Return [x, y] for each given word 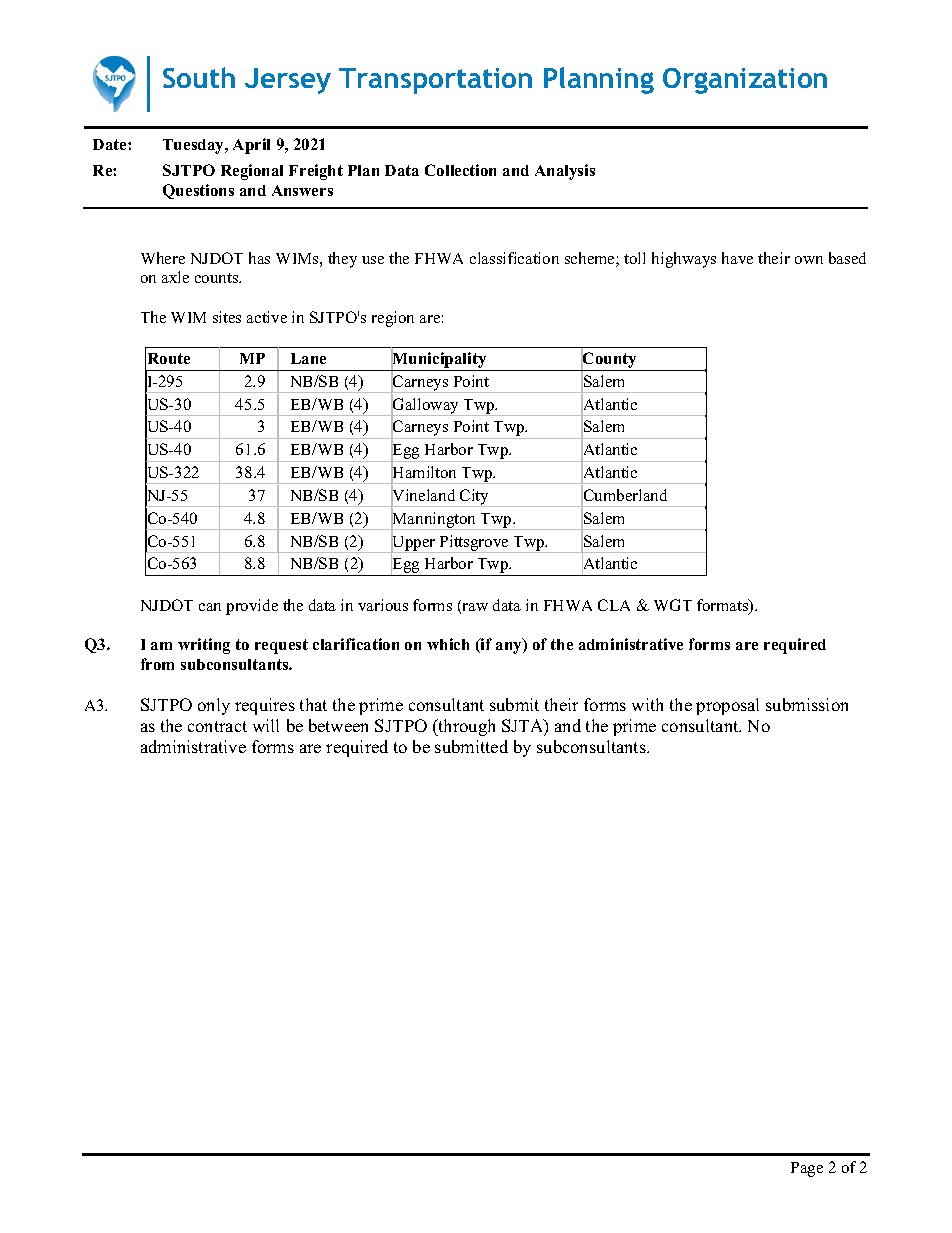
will [266, 725]
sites [227, 317]
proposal [727, 706]
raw [475, 607]
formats [724, 606]
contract [217, 726]
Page [807, 1169]
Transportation [435, 81]
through [465, 727]
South [199, 77]
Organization [745, 81]
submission [807, 704]
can [210, 607]
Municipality [439, 360]
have [737, 258]
